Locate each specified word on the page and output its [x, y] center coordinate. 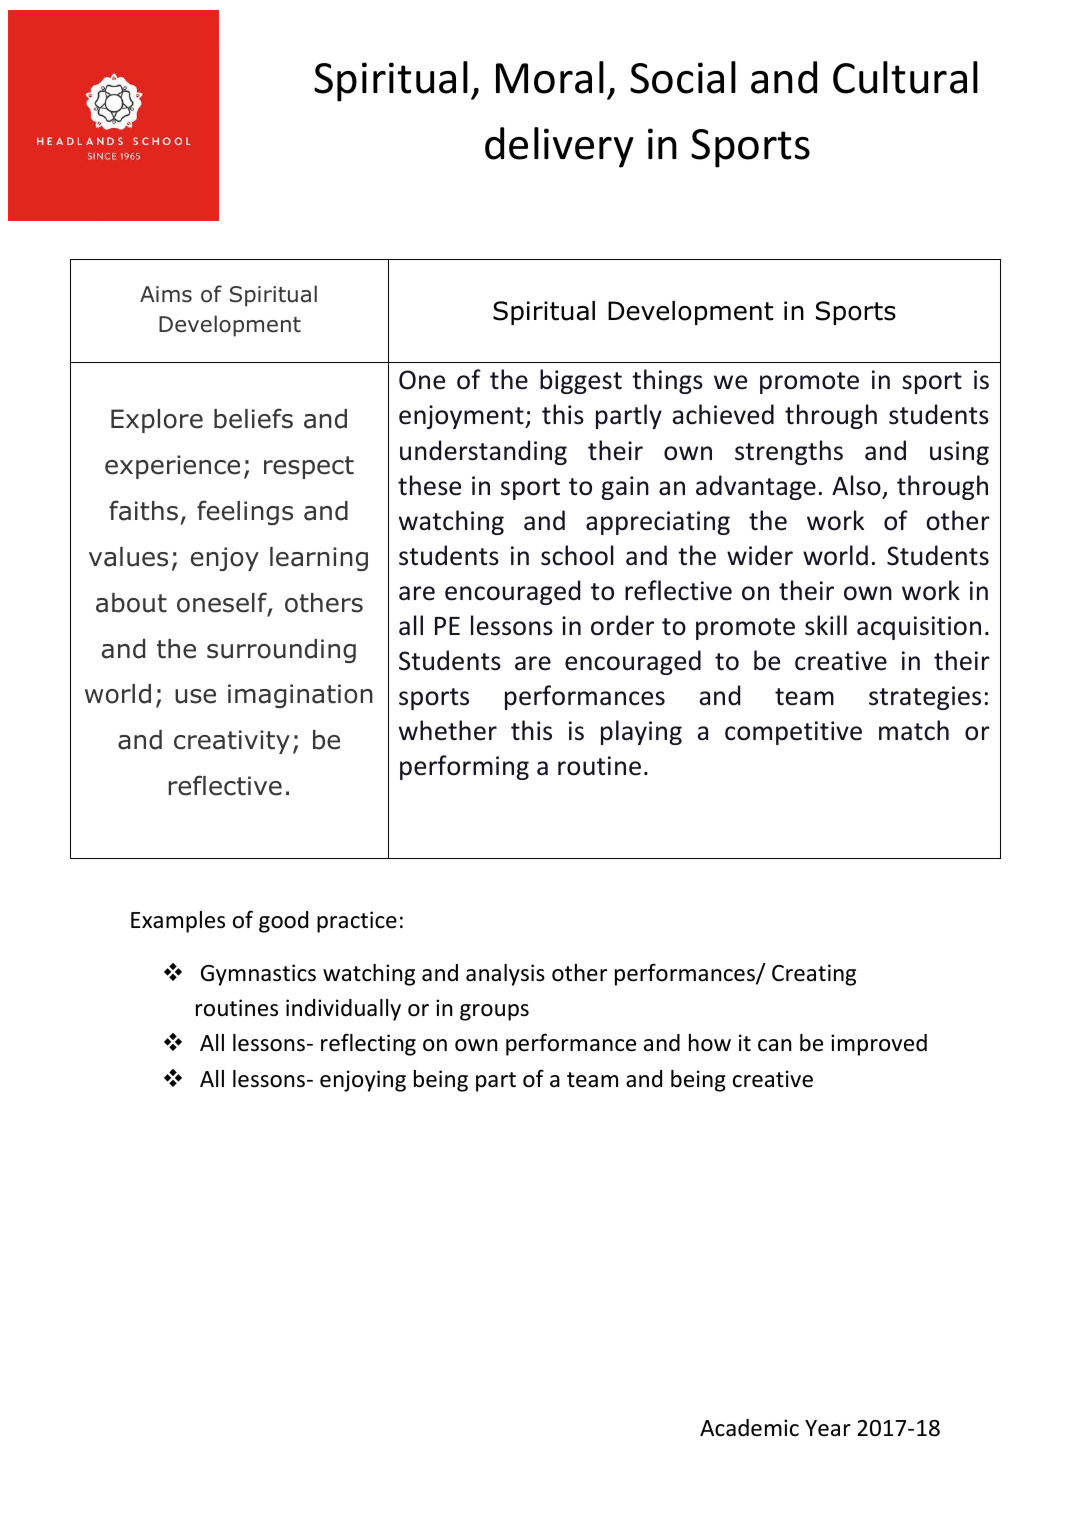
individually [343, 1010]
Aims [166, 294]
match [914, 730]
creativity [232, 742]
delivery [559, 147]
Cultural [905, 77]
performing [464, 767]
